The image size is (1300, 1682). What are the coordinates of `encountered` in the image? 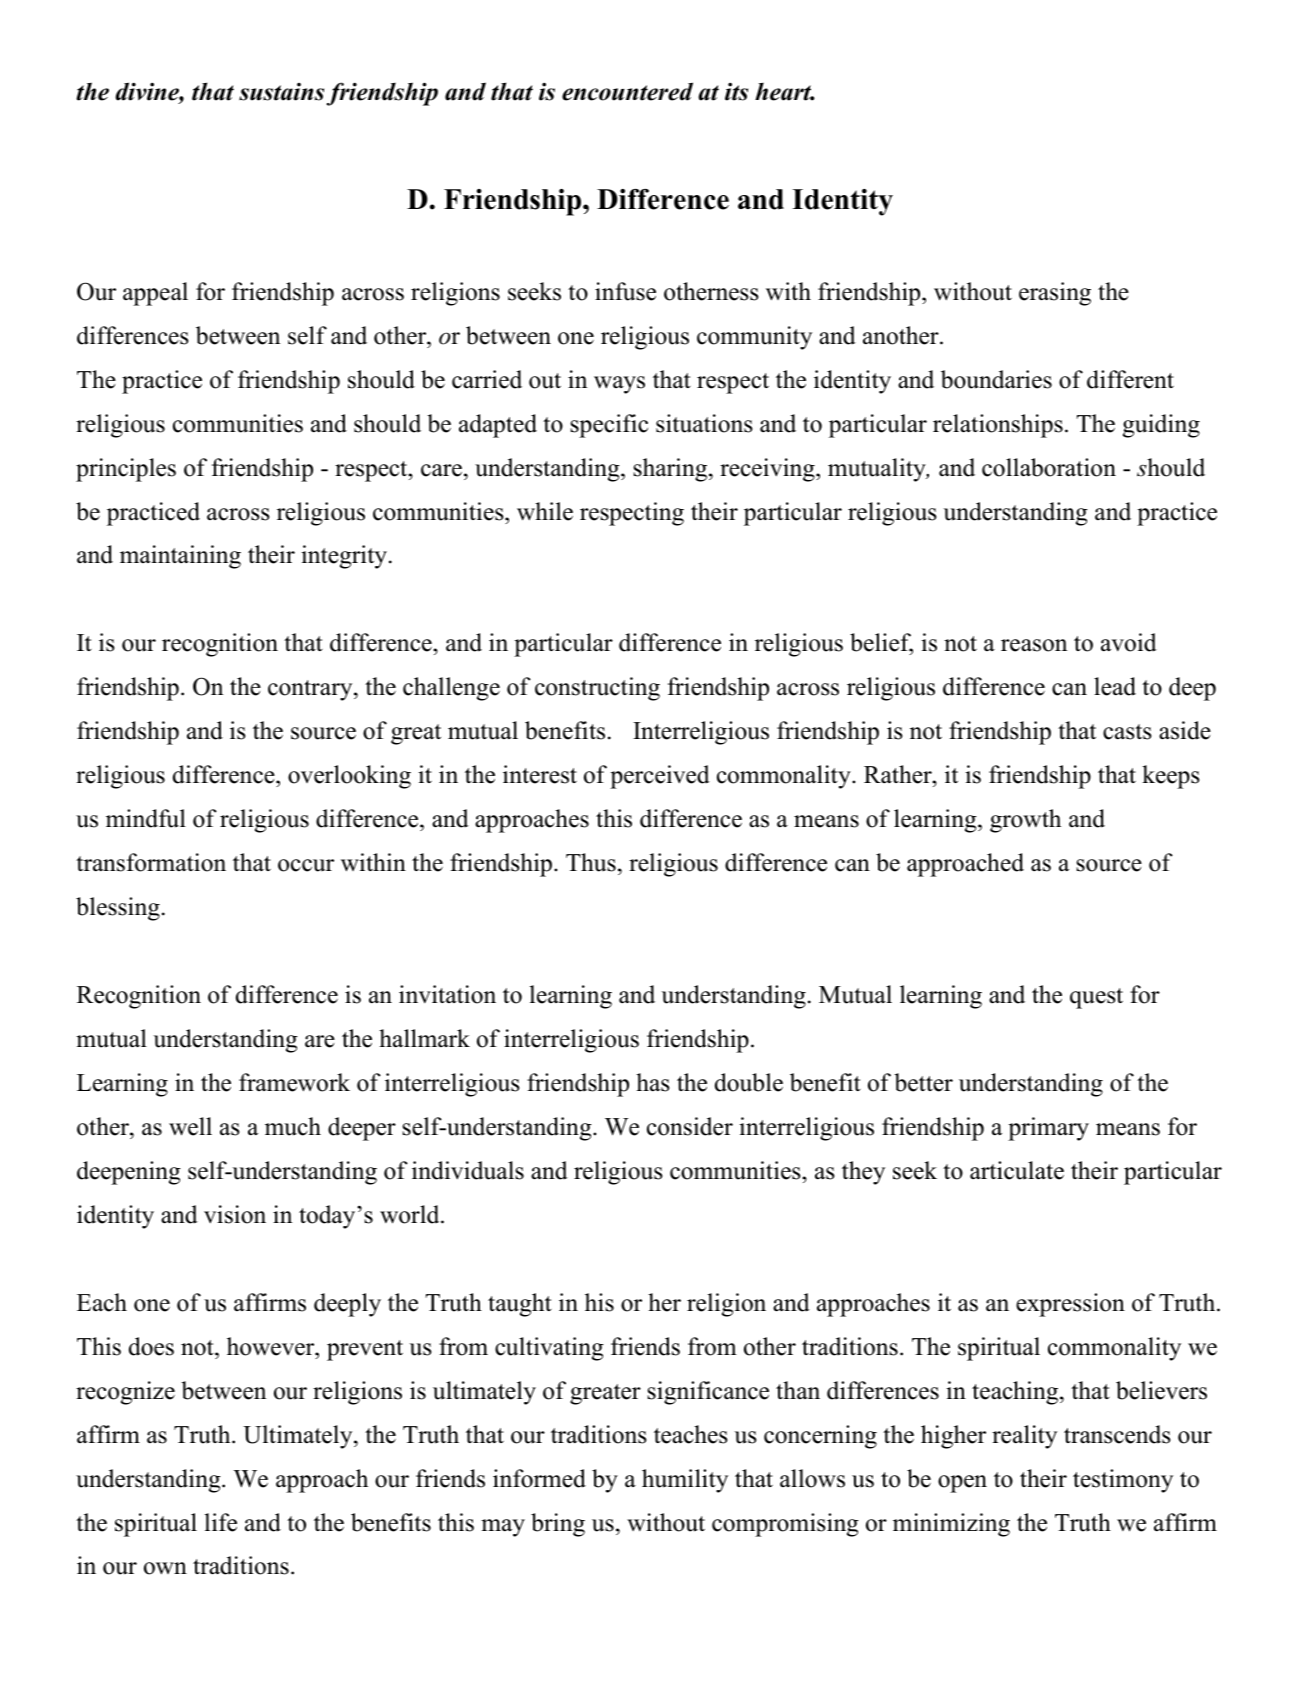 It's located at (627, 91).
